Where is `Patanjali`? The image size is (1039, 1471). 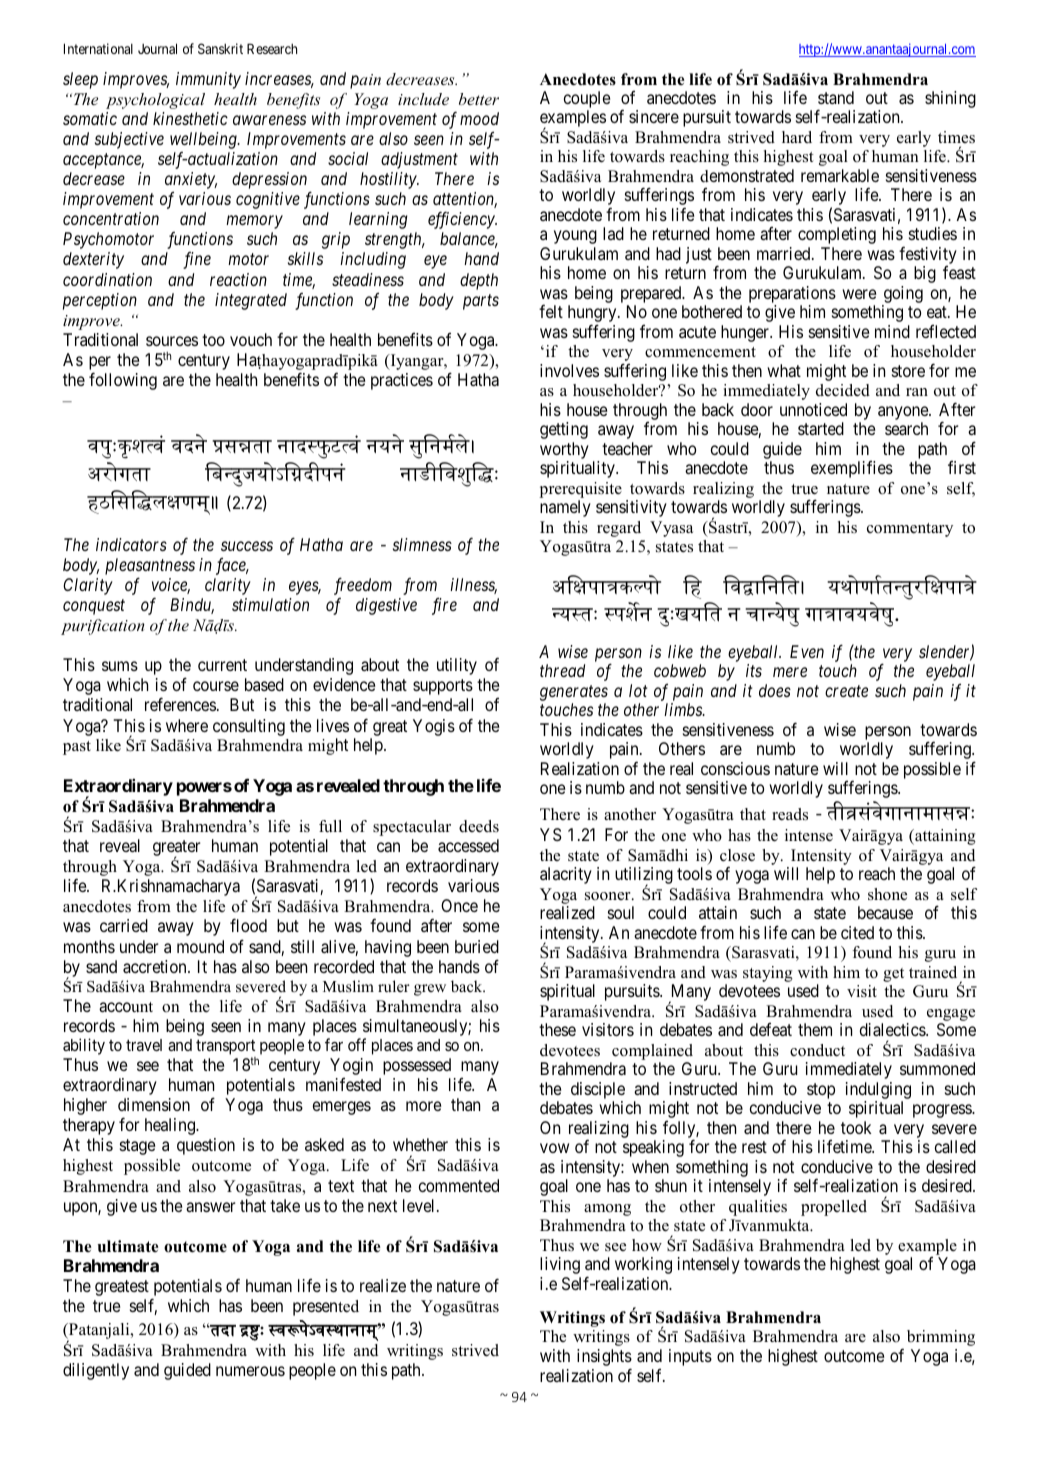 Patanjali is located at coordinates (99, 1332).
